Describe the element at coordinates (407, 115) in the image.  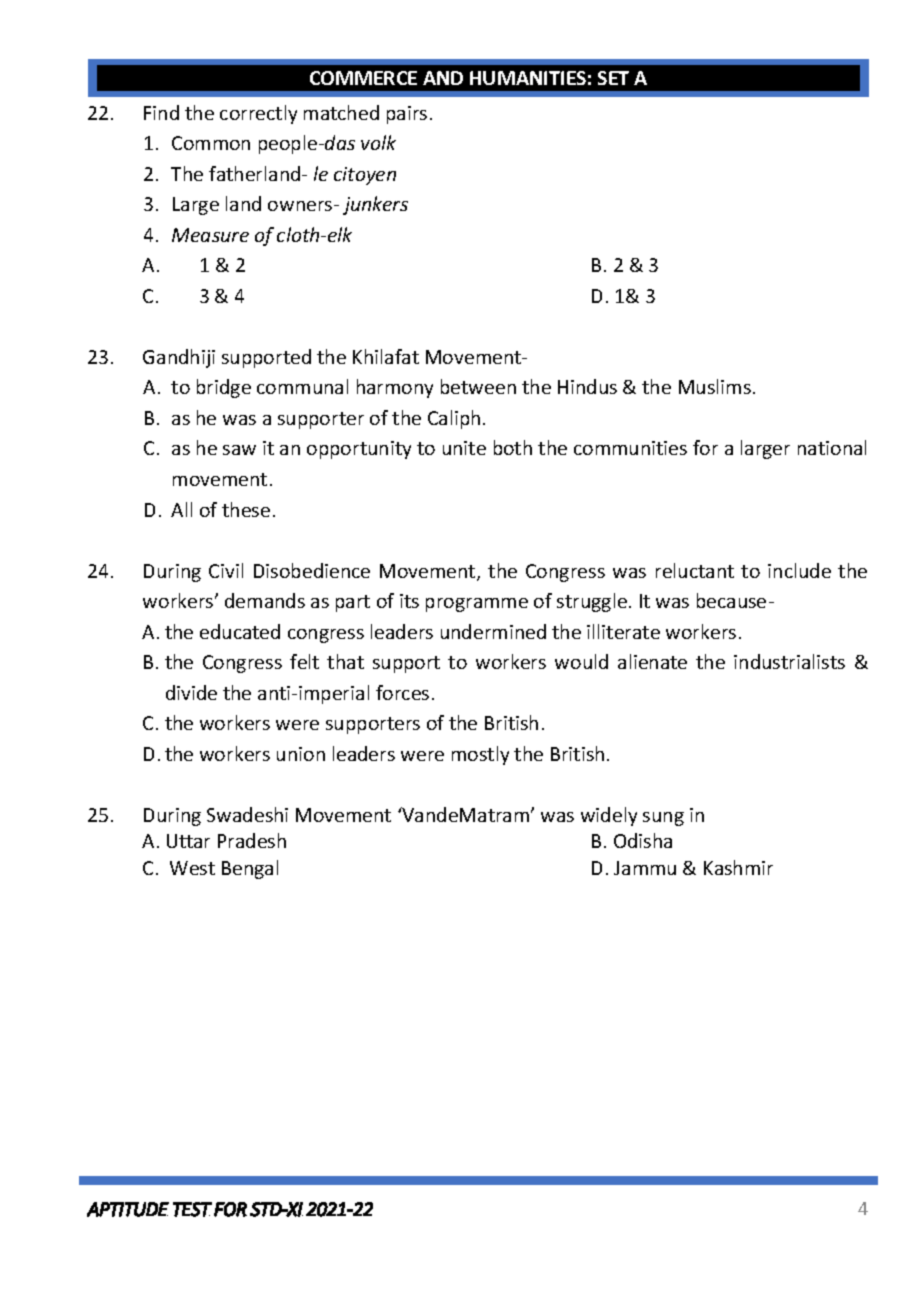
I see `pairs` at that location.
